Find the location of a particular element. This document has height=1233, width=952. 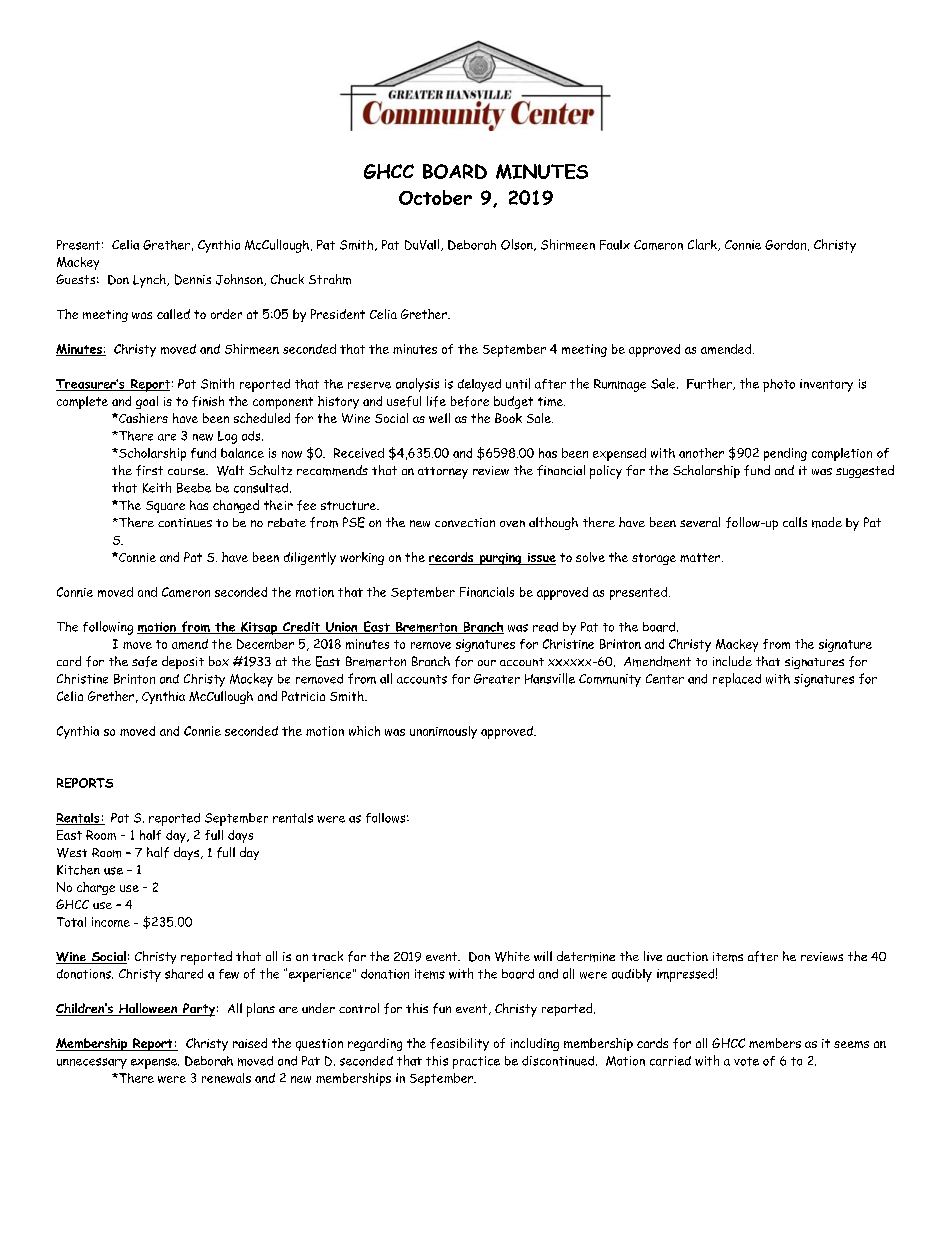

Gordon is located at coordinates (787, 245).
